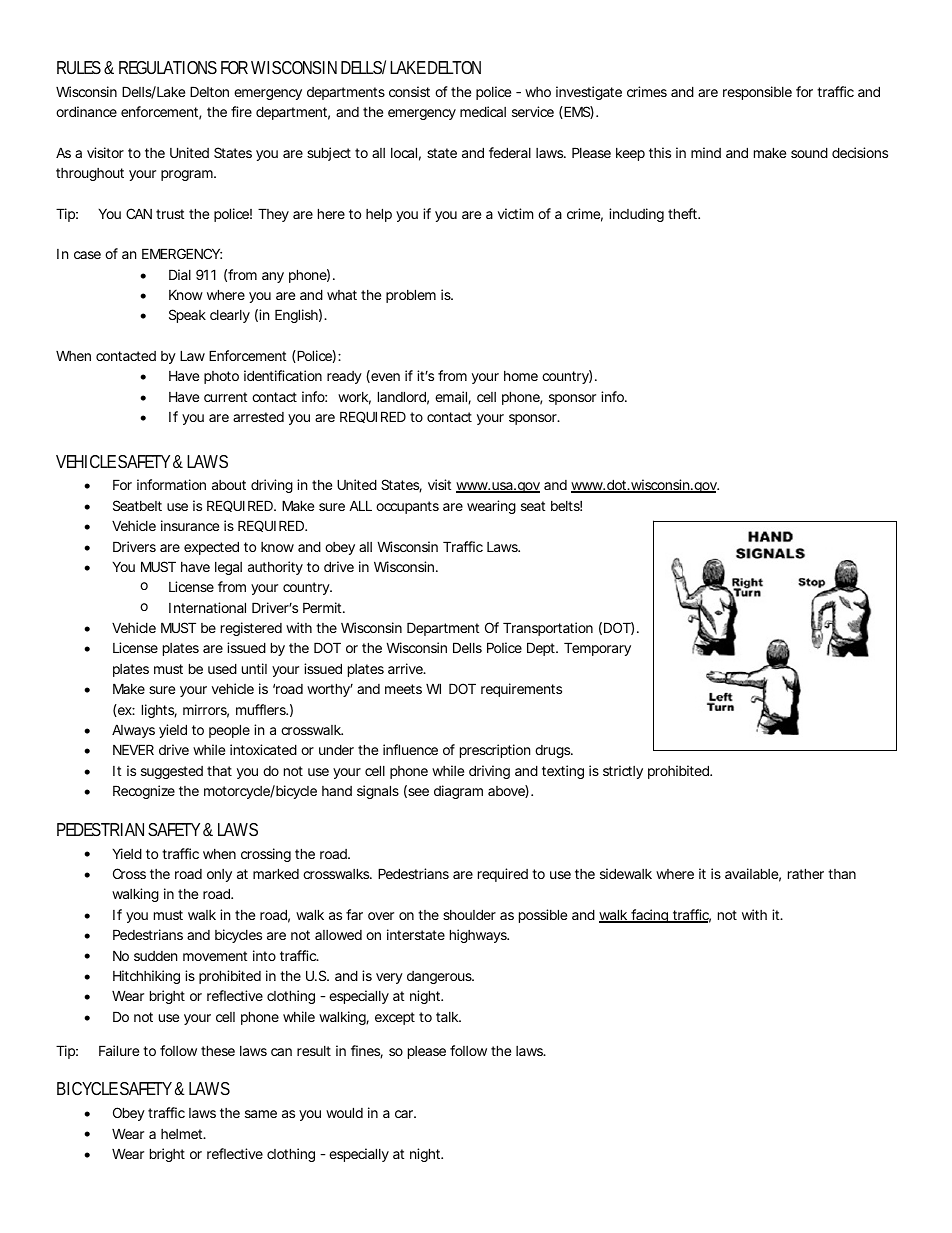 Image resolution: width=952 pixels, height=1233 pixels. What do you see at coordinates (218, 1050) in the screenshot?
I see `these` at bounding box center [218, 1050].
